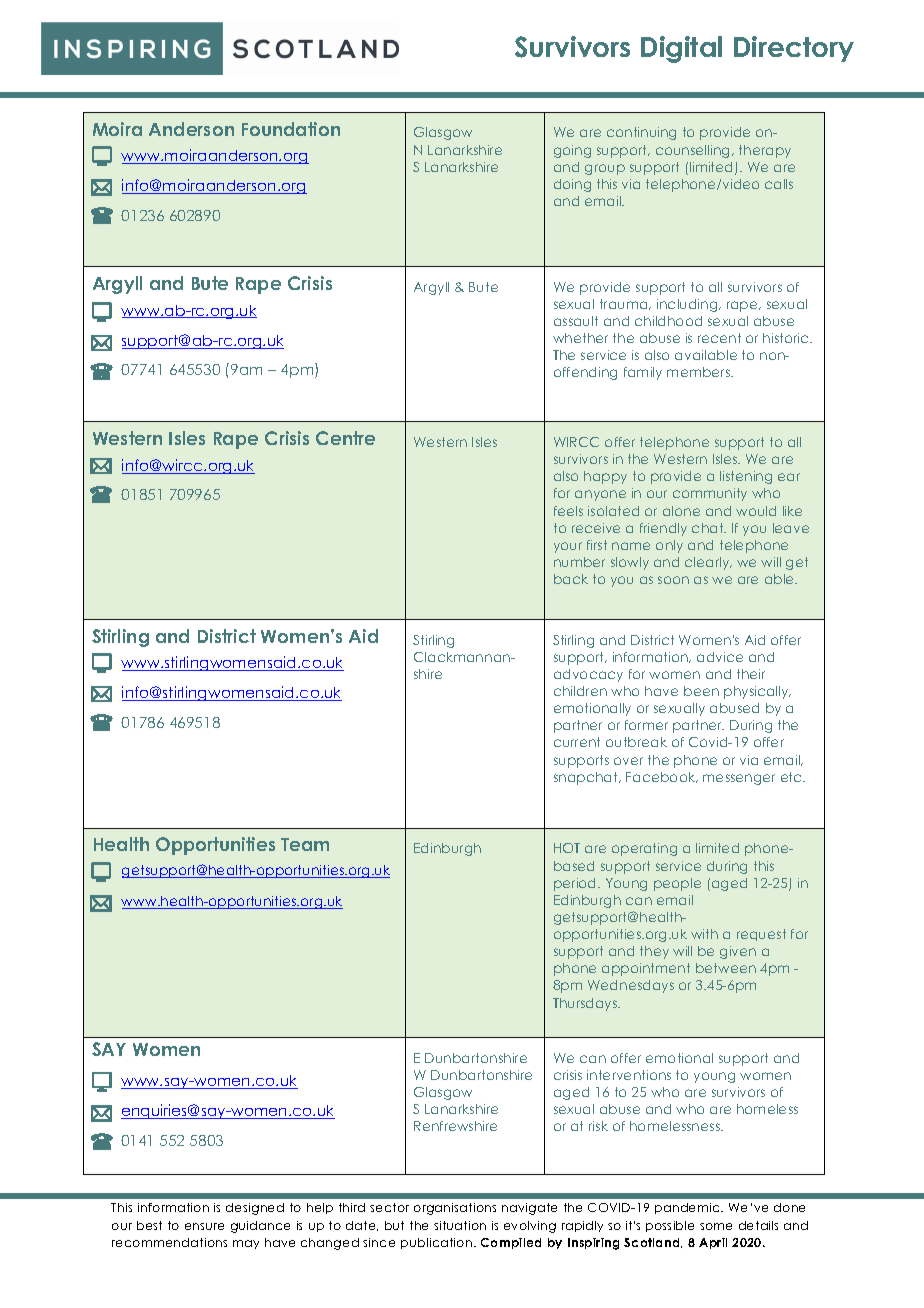 The height and width of the document is (1308, 924). I want to click on feels, so click(568, 511).
